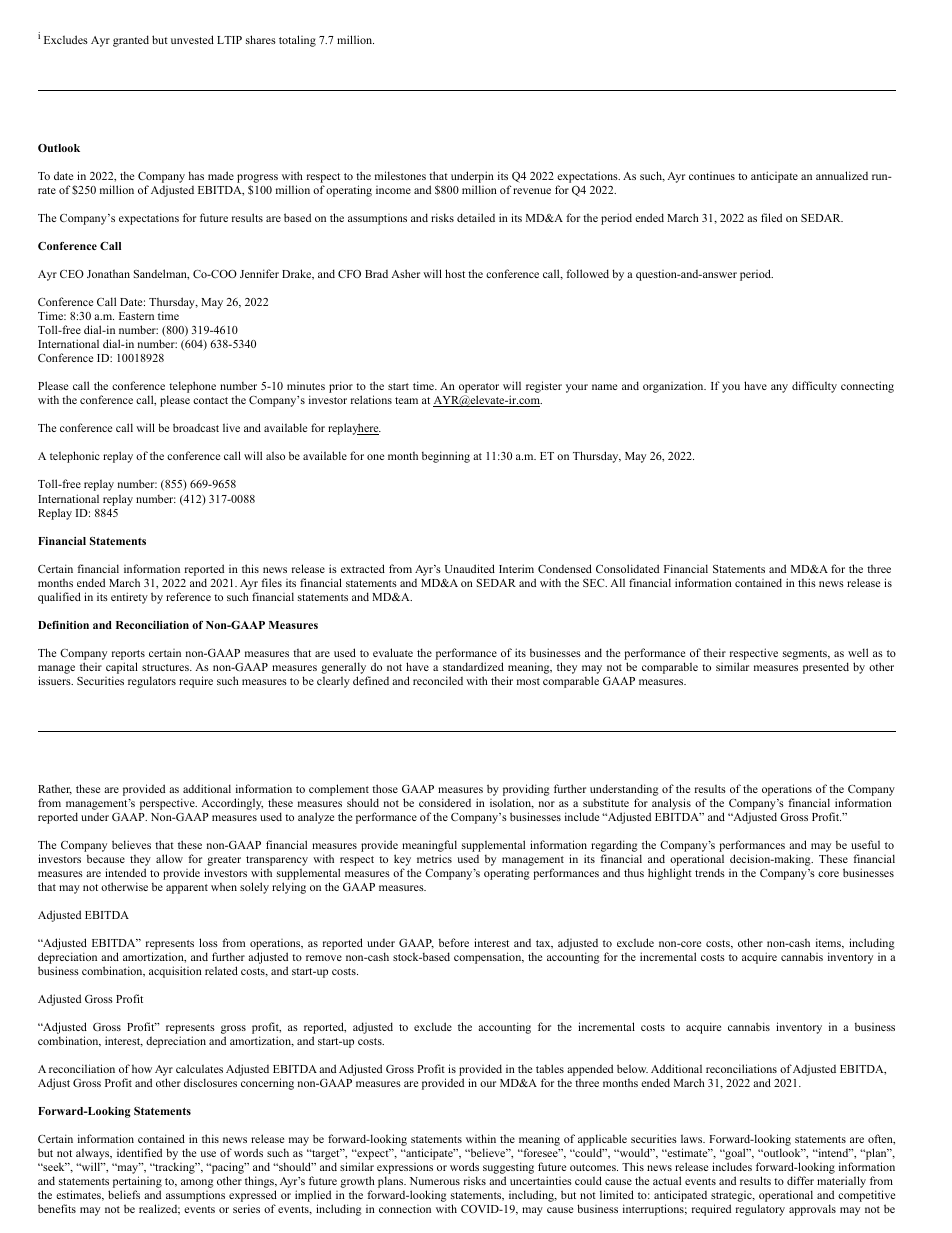 This document has width=952, height=1233. Describe the element at coordinates (400, 175) in the document. I see `milestones` at that location.
